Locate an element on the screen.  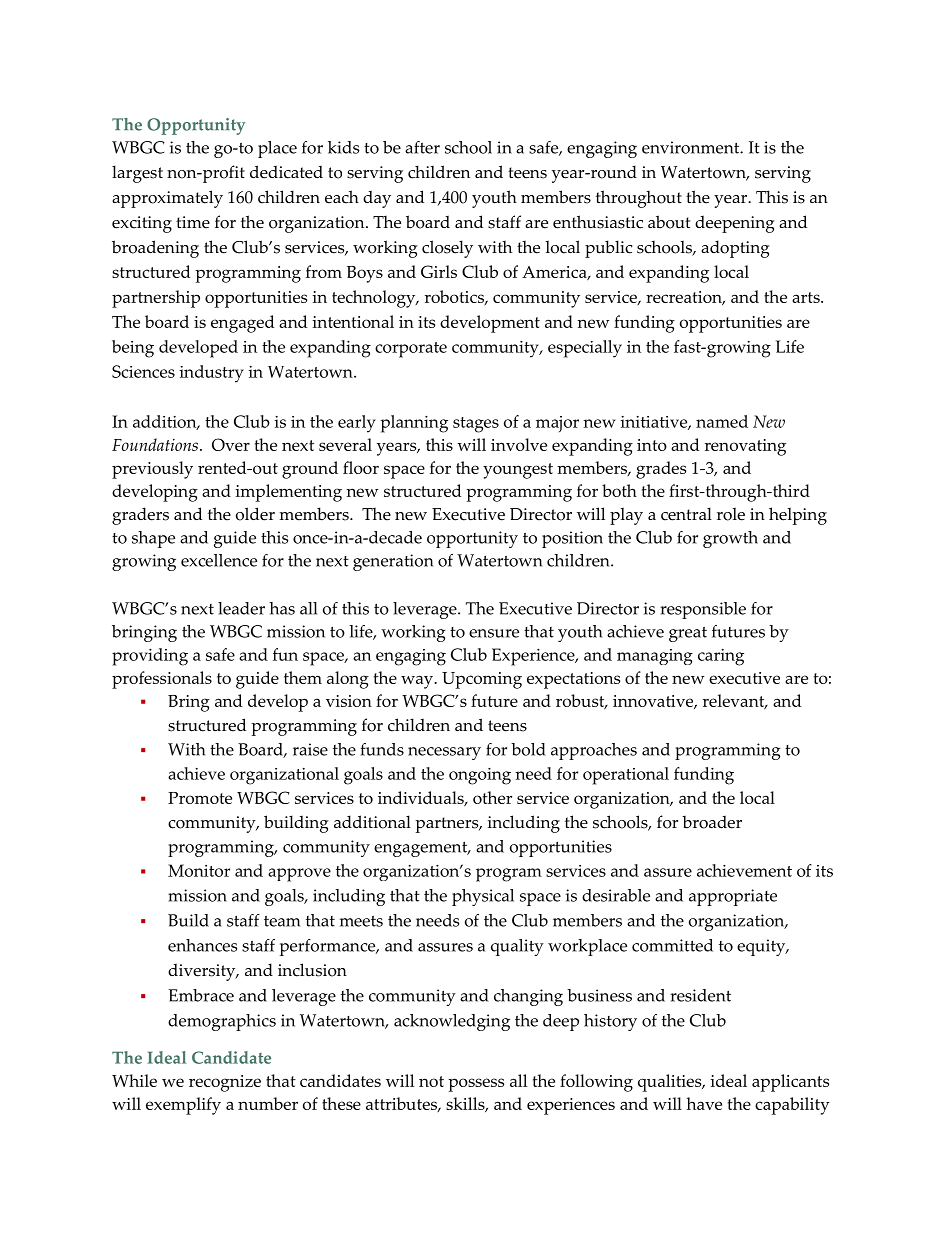
approximately is located at coordinates (167, 199).
